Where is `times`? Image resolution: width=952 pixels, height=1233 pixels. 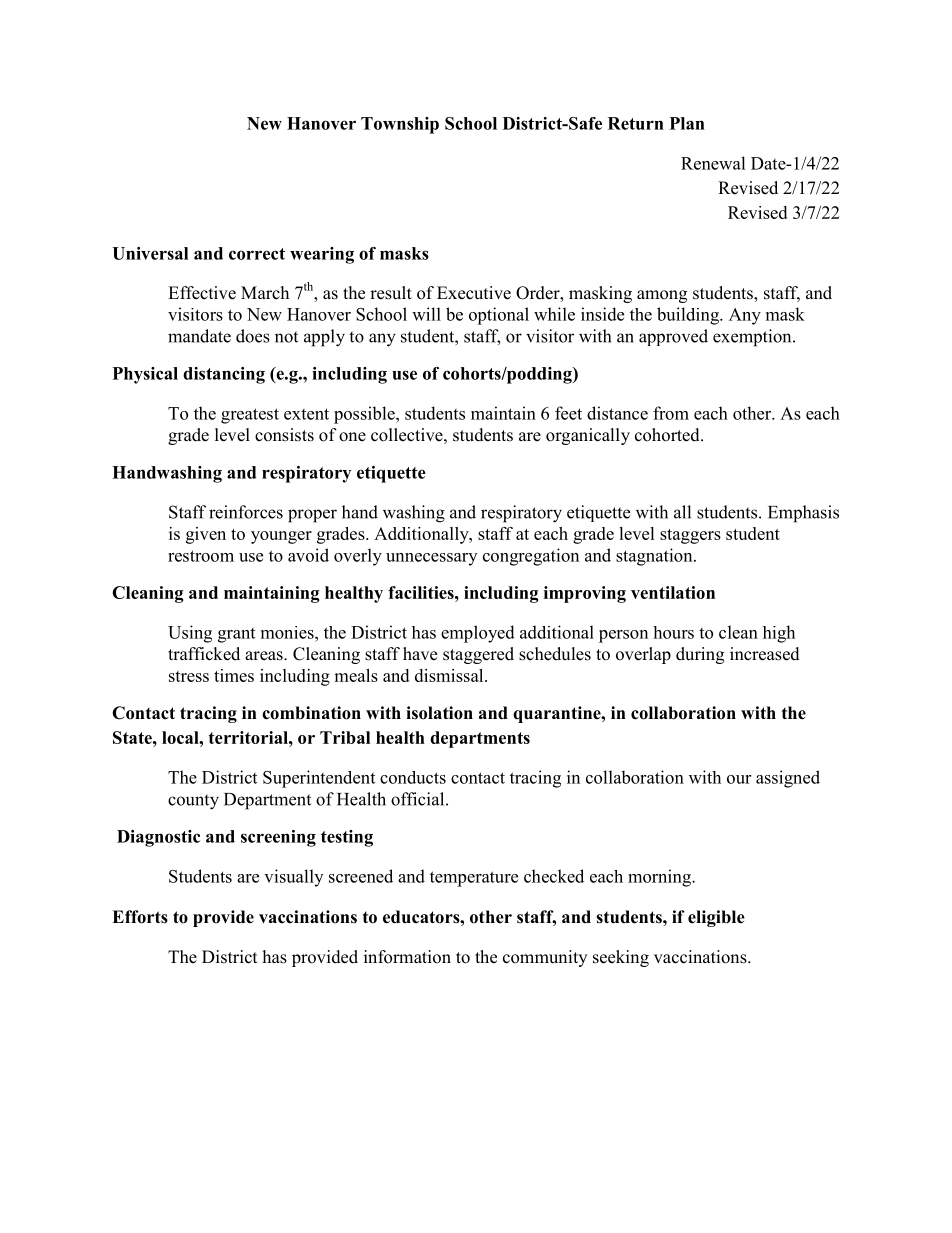
times is located at coordinates (234, 675).
